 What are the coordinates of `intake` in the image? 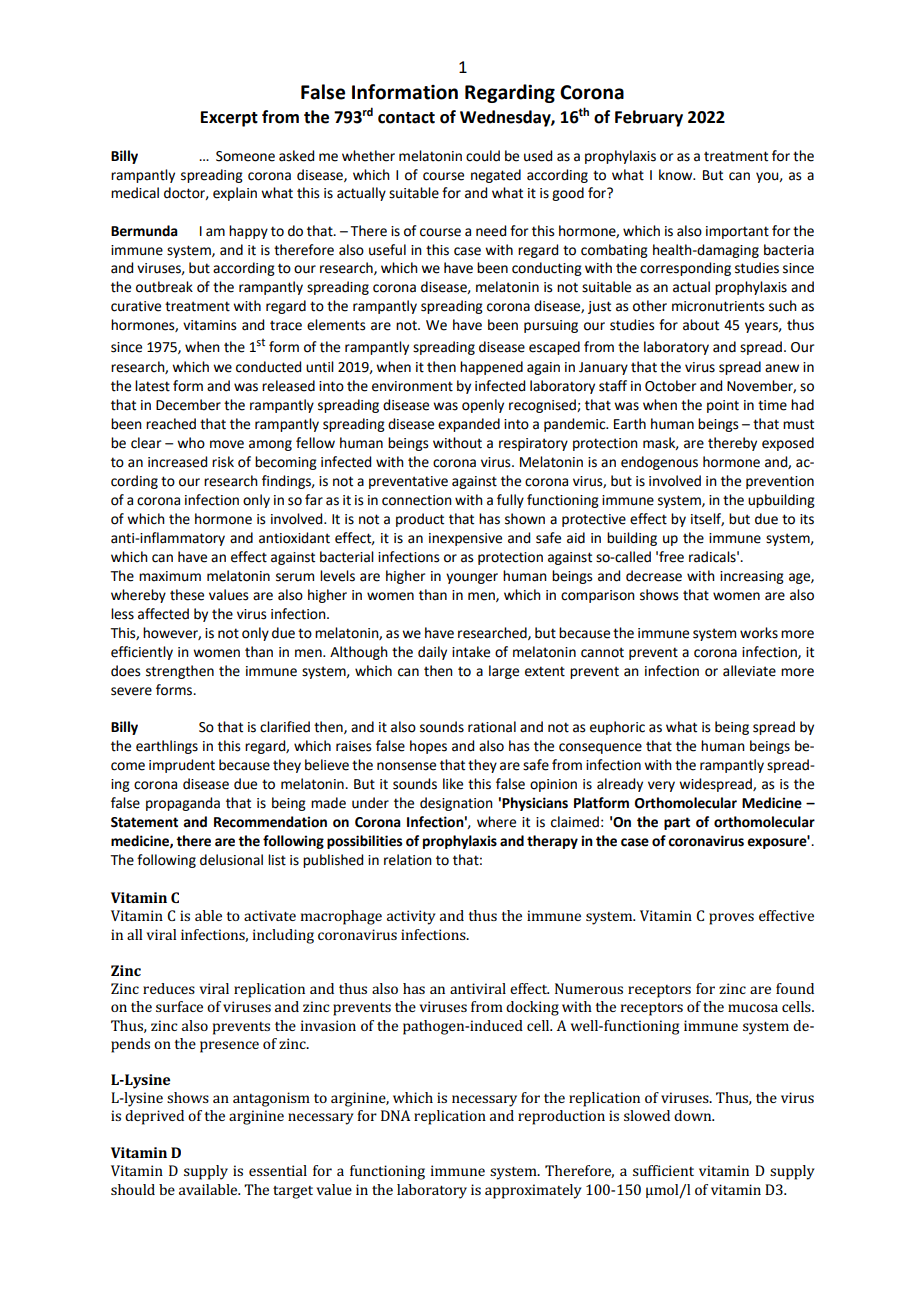 It's located at (471, 652).
